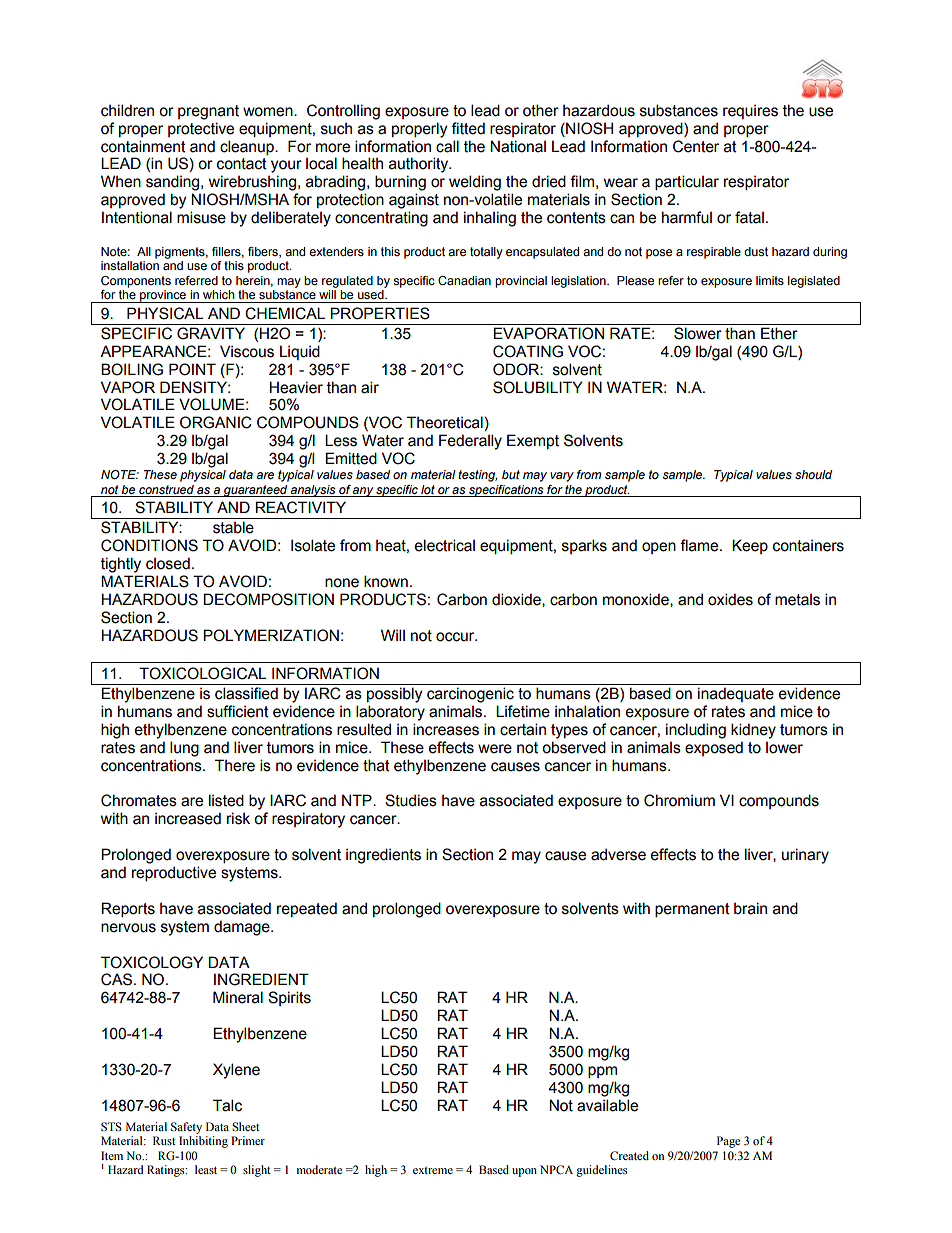 The height and width of the screenshot is (1233, 952). What do you see at coordinates (517, 600) in the screenshot?
I see `dioxide` at bounding box center [517, 600].
